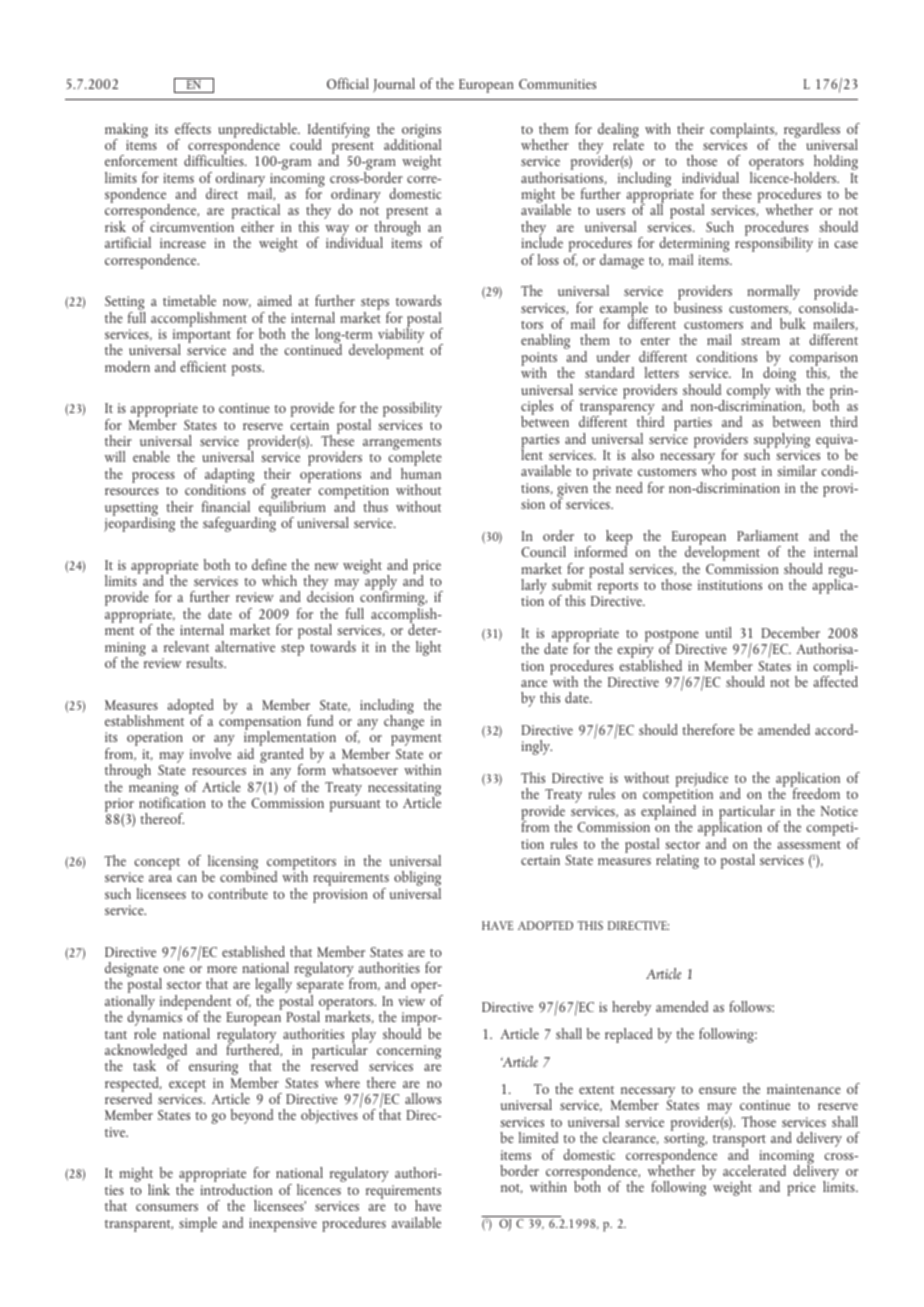  I want to click on licensing, so click(233, 864).
